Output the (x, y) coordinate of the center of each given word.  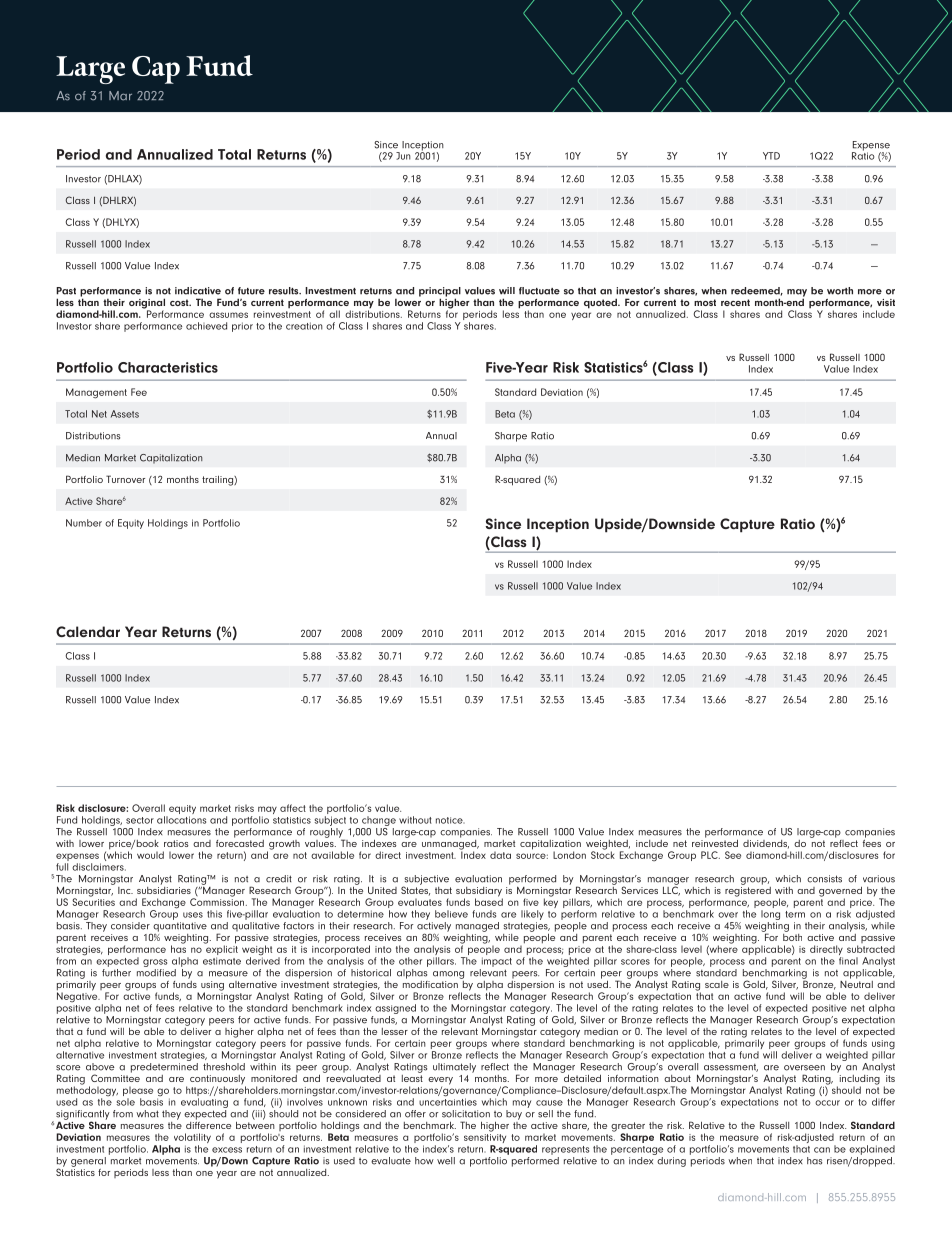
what (147, 1114)
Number (84, 523)
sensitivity (485, 1138)
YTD (771, 156)
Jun (403, 156)
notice (450, 820)
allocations (181, 820)
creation (304, 326)
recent (735, 302)
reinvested (715, 842)
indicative (198, 291)
